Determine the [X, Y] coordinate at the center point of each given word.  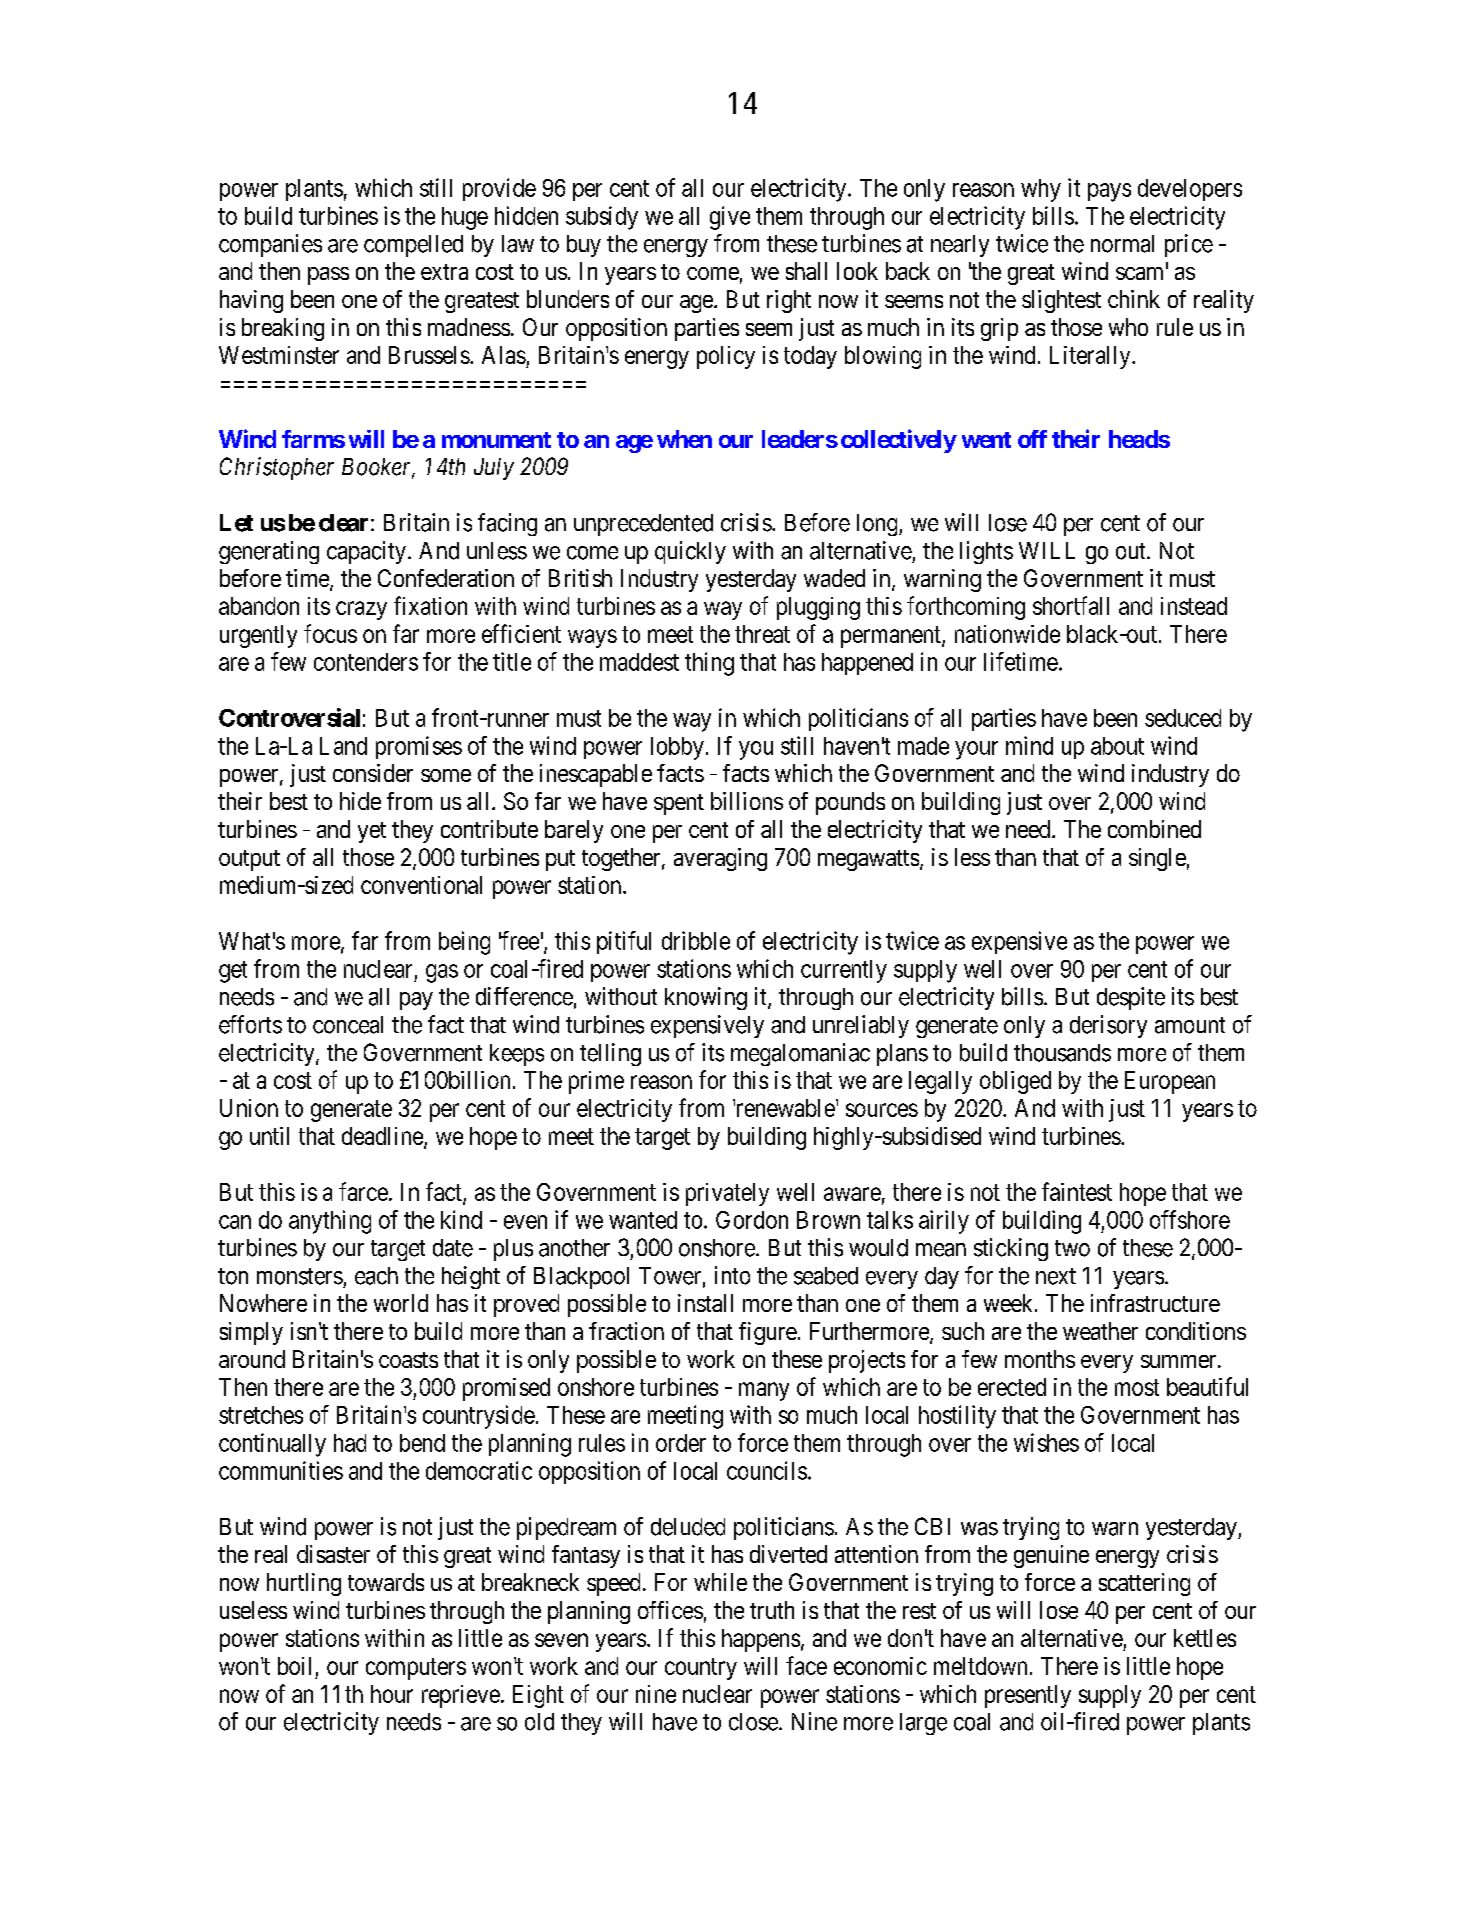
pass [328, 276]
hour [392, 1694]
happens [761, 1640]
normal [1122, 244]
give [730, 218]
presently [1028, 1696]
